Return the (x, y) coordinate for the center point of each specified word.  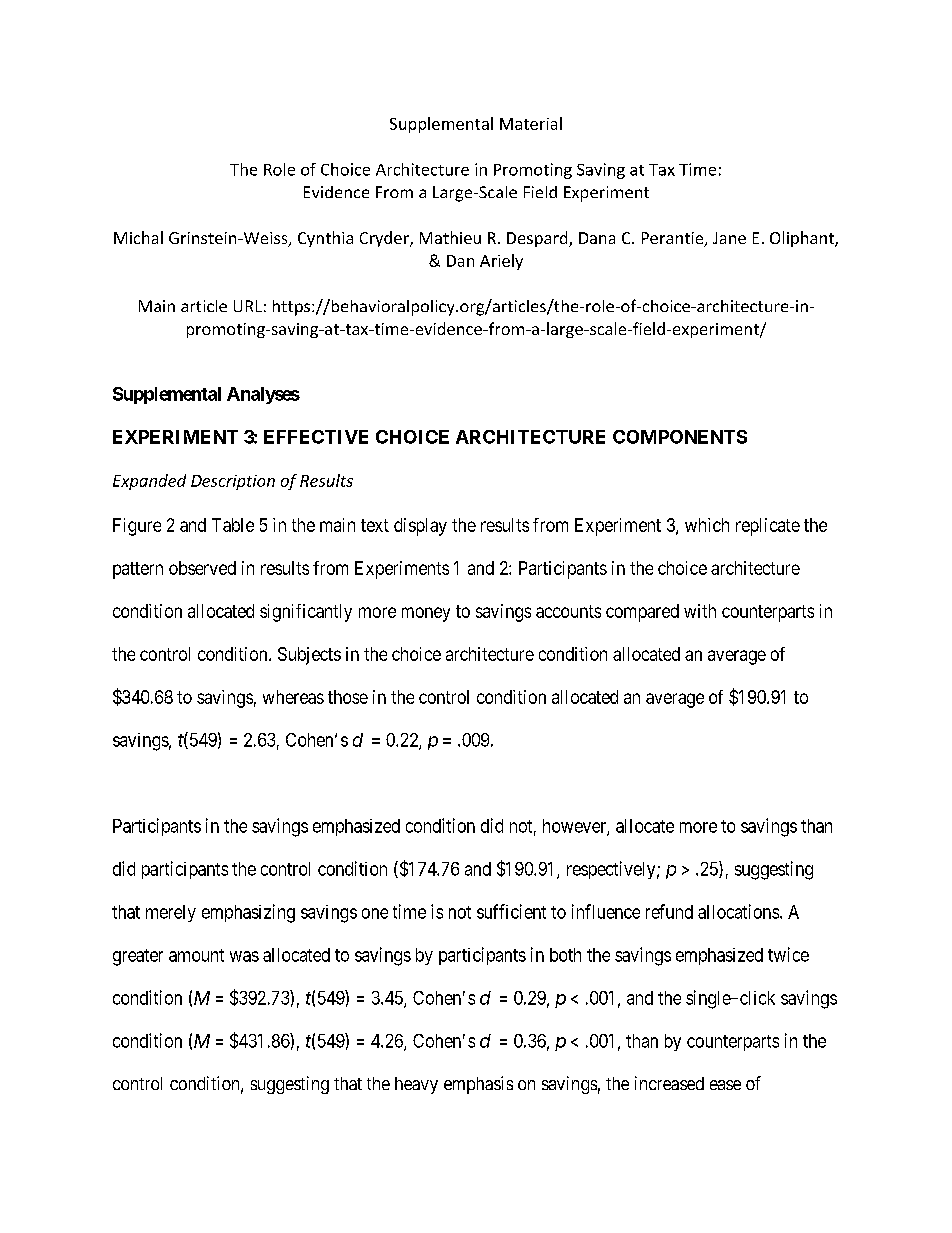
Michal (138, 237)
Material (531, 123)
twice (788, 954)
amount (196, 955)
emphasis (478, 1085)
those (348, 697)
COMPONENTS (680, 437)
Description (233, 482)
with (700, 611)
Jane (729, 238)
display (420, 527)
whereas (293, 697)
